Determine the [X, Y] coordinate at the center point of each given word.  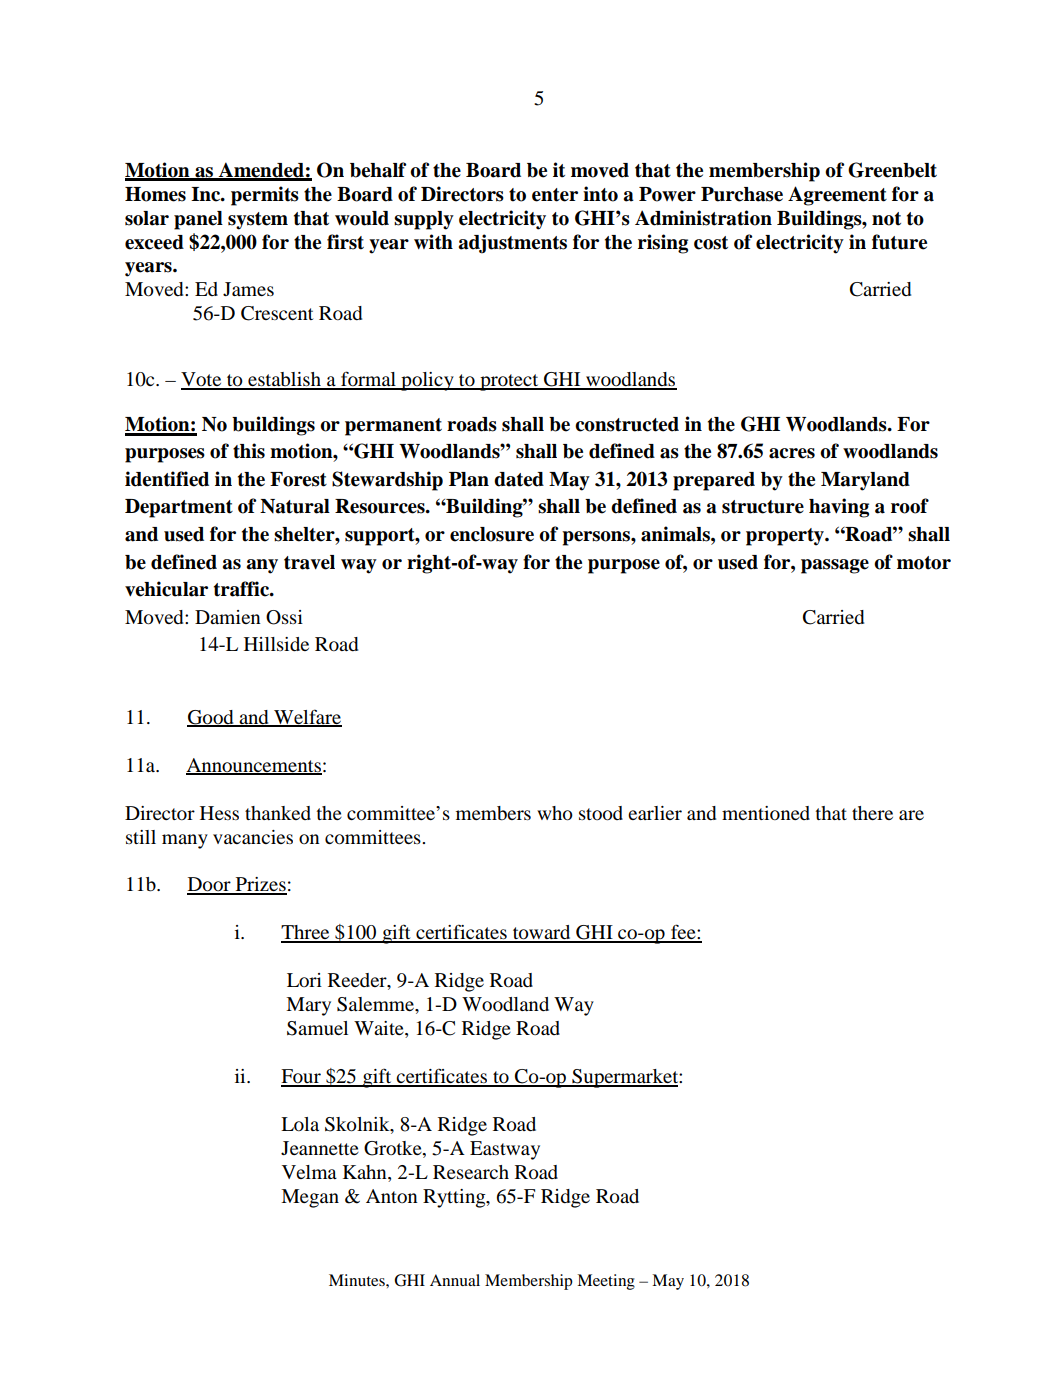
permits [265, 196]
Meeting [606, 1282]
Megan [310, 1198]
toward [542, 933]
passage [835, 566]
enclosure [492, 534]
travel [309, 562]
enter [555, 195]
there [872, 813]
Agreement [837, 196]
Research [471, 1172]
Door [210, 885]
